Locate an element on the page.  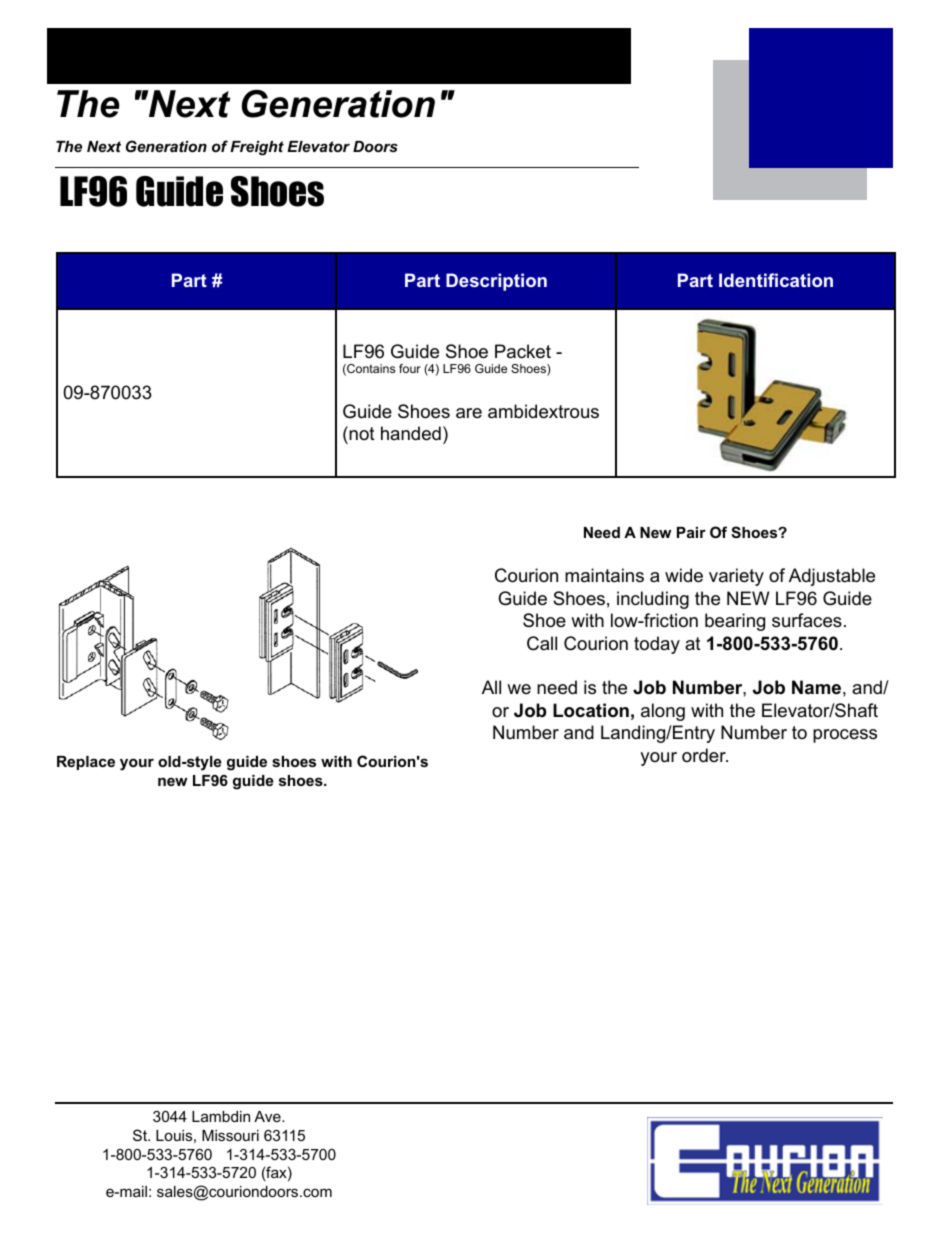
variety is located at coordinates (736, 577).
